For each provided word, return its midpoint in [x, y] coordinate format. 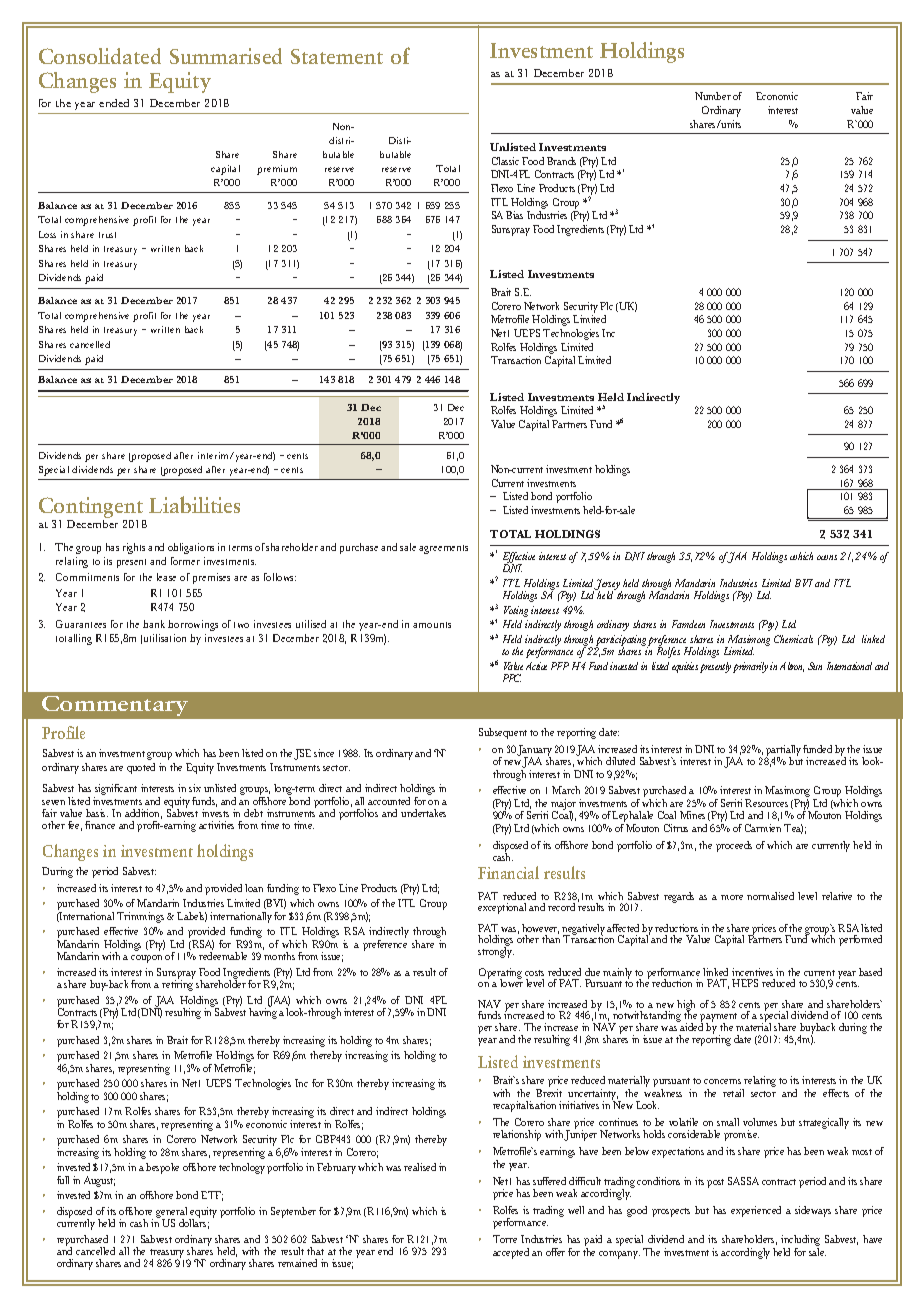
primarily [750, 667]
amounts [432, 625]
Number [713, 96]
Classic [505, 161]
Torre [505, 1239]
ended [114, 103]
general [171, 1213]
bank [154, 624]
